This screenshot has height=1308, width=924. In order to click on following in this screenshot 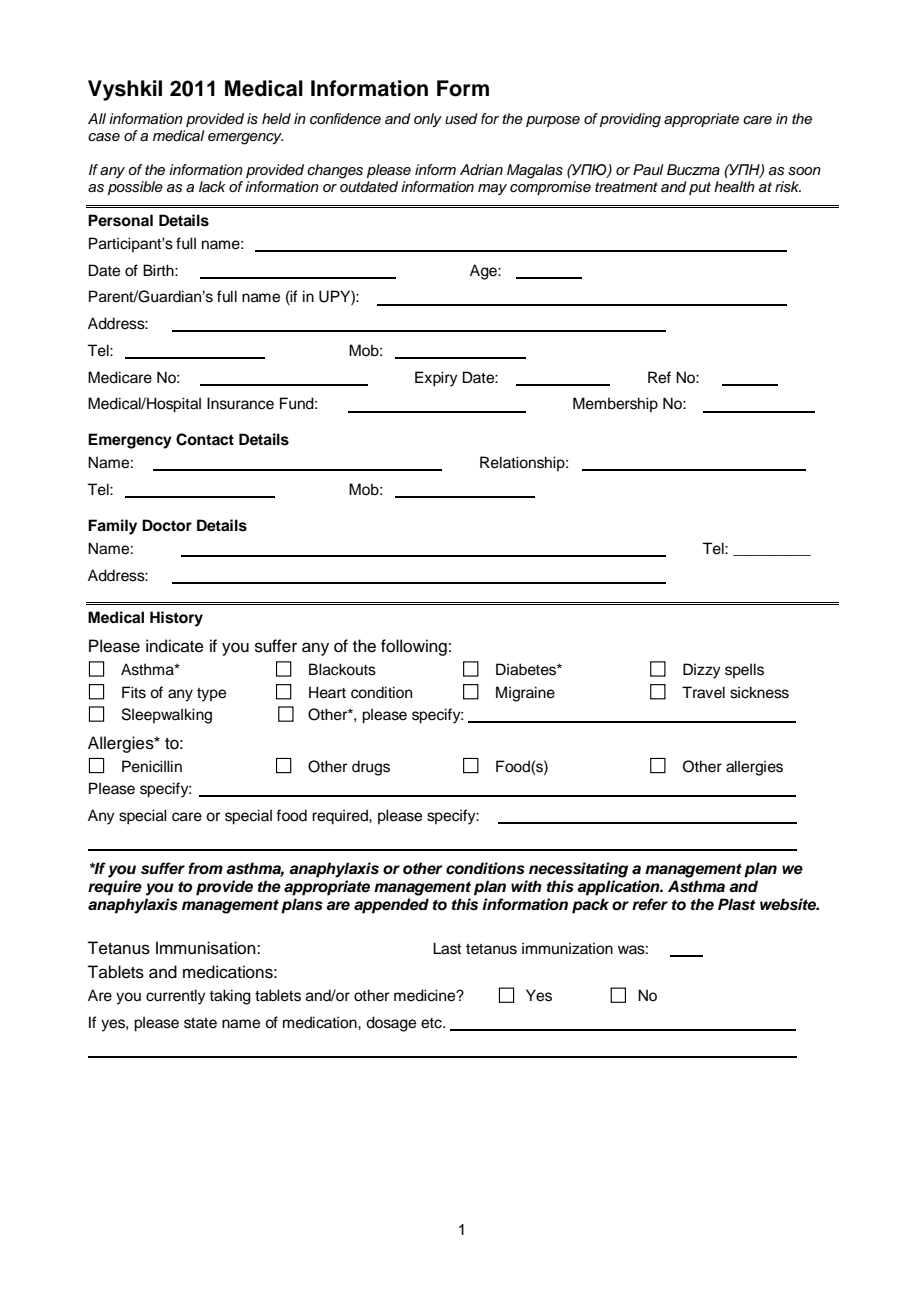, I will do `click(414, 647)`.
